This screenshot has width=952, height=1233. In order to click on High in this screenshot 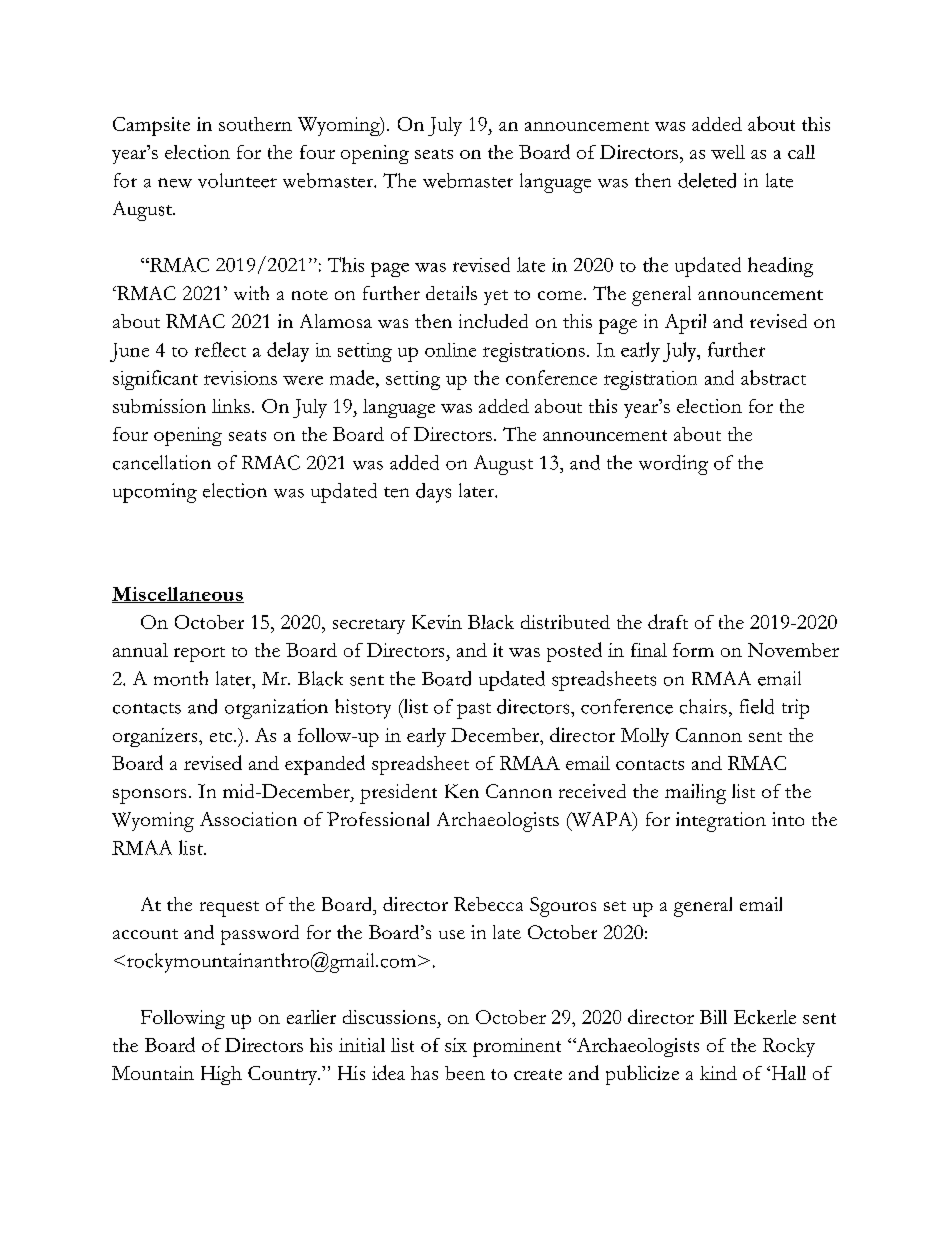, I will do `click(221, 1075)`.
